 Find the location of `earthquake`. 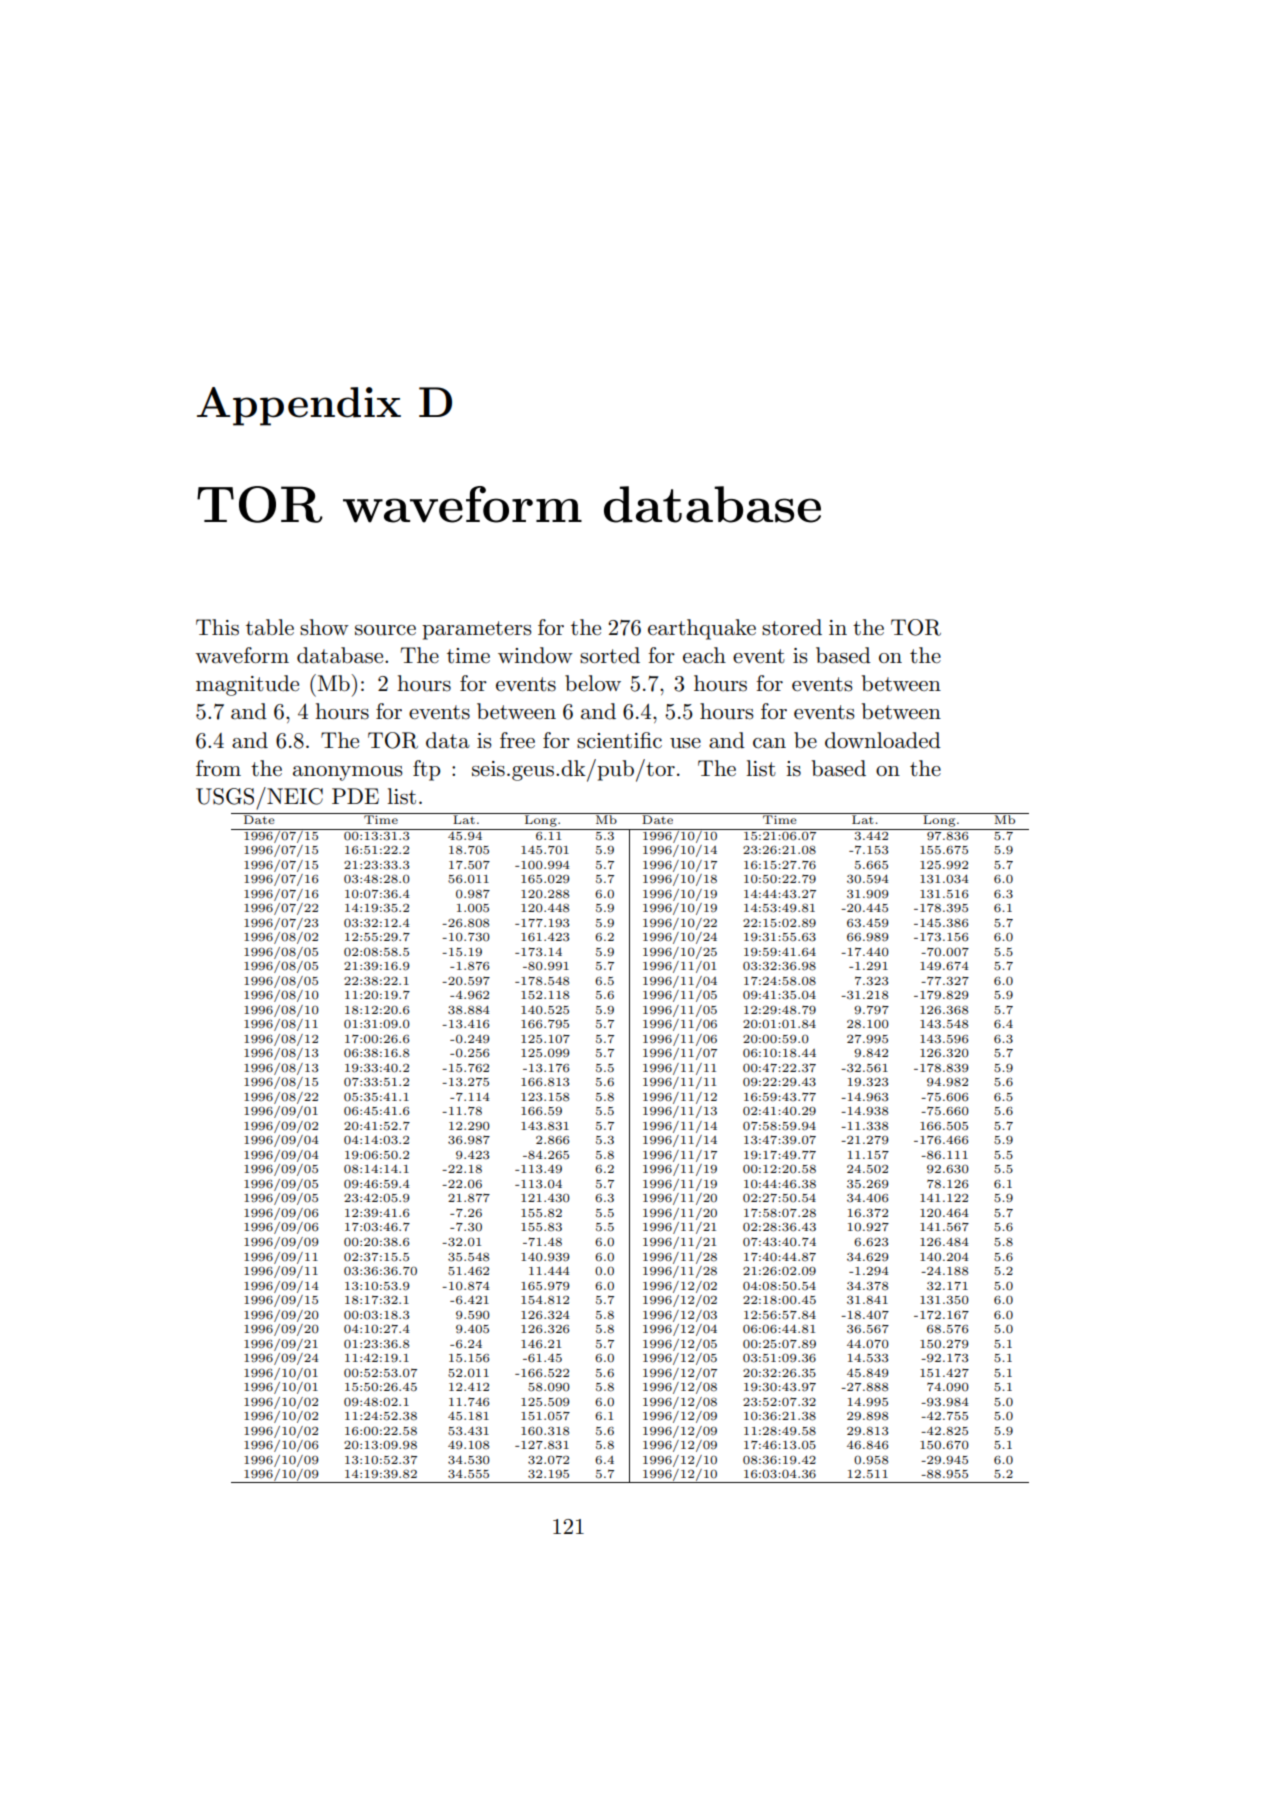

earthquake is located at coordinates (702, 629).
